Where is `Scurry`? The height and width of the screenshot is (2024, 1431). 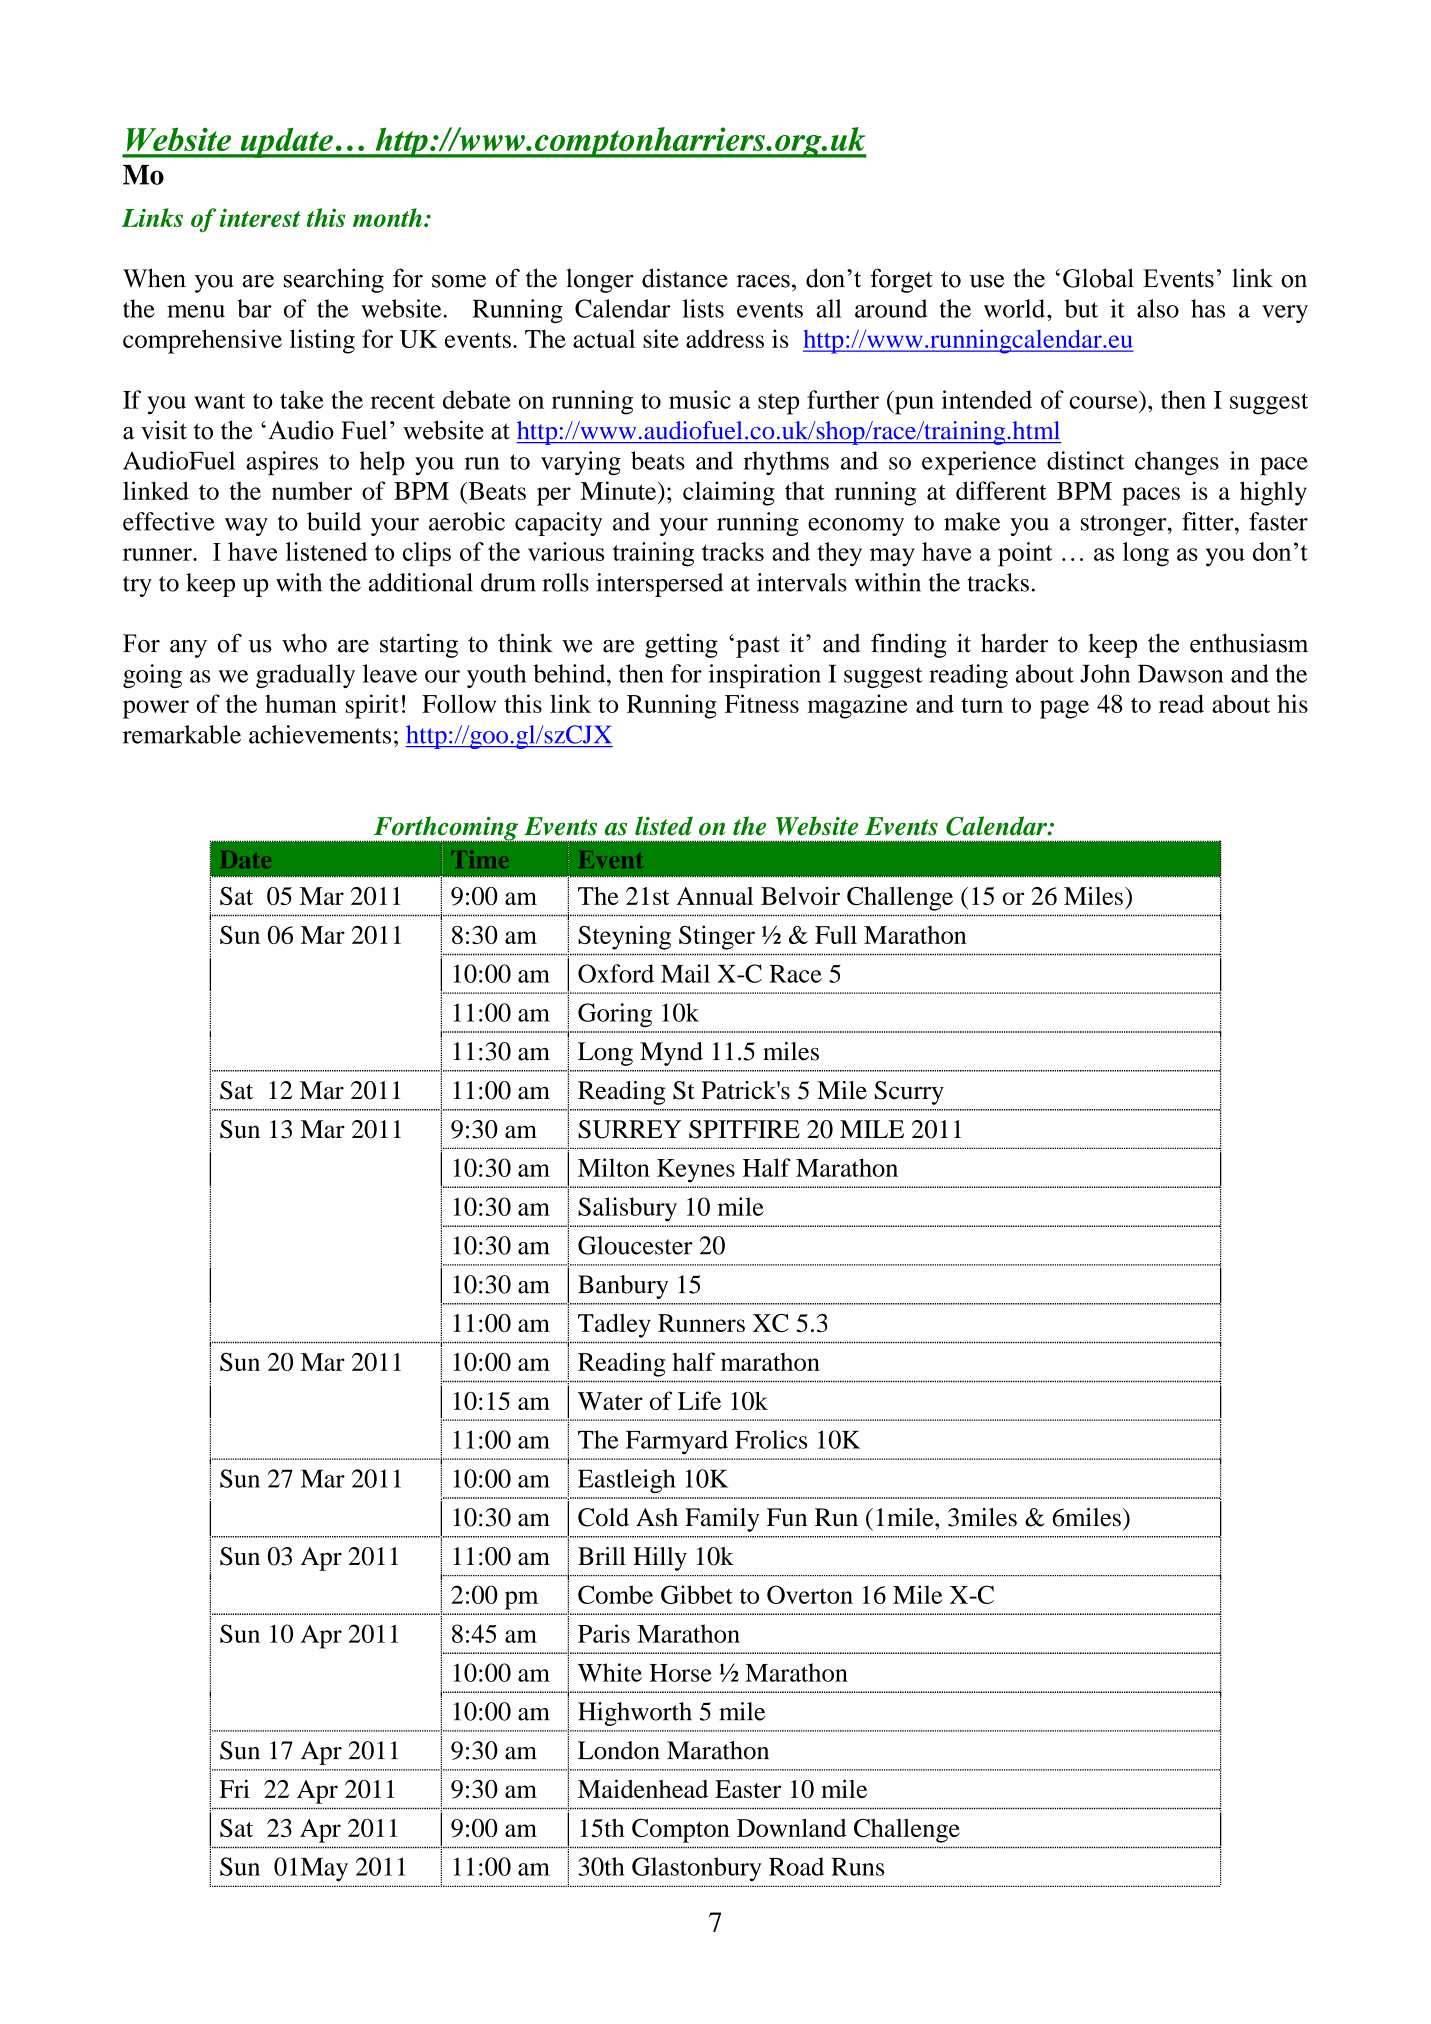
Scurry is located at coordinates (909, 1093).
